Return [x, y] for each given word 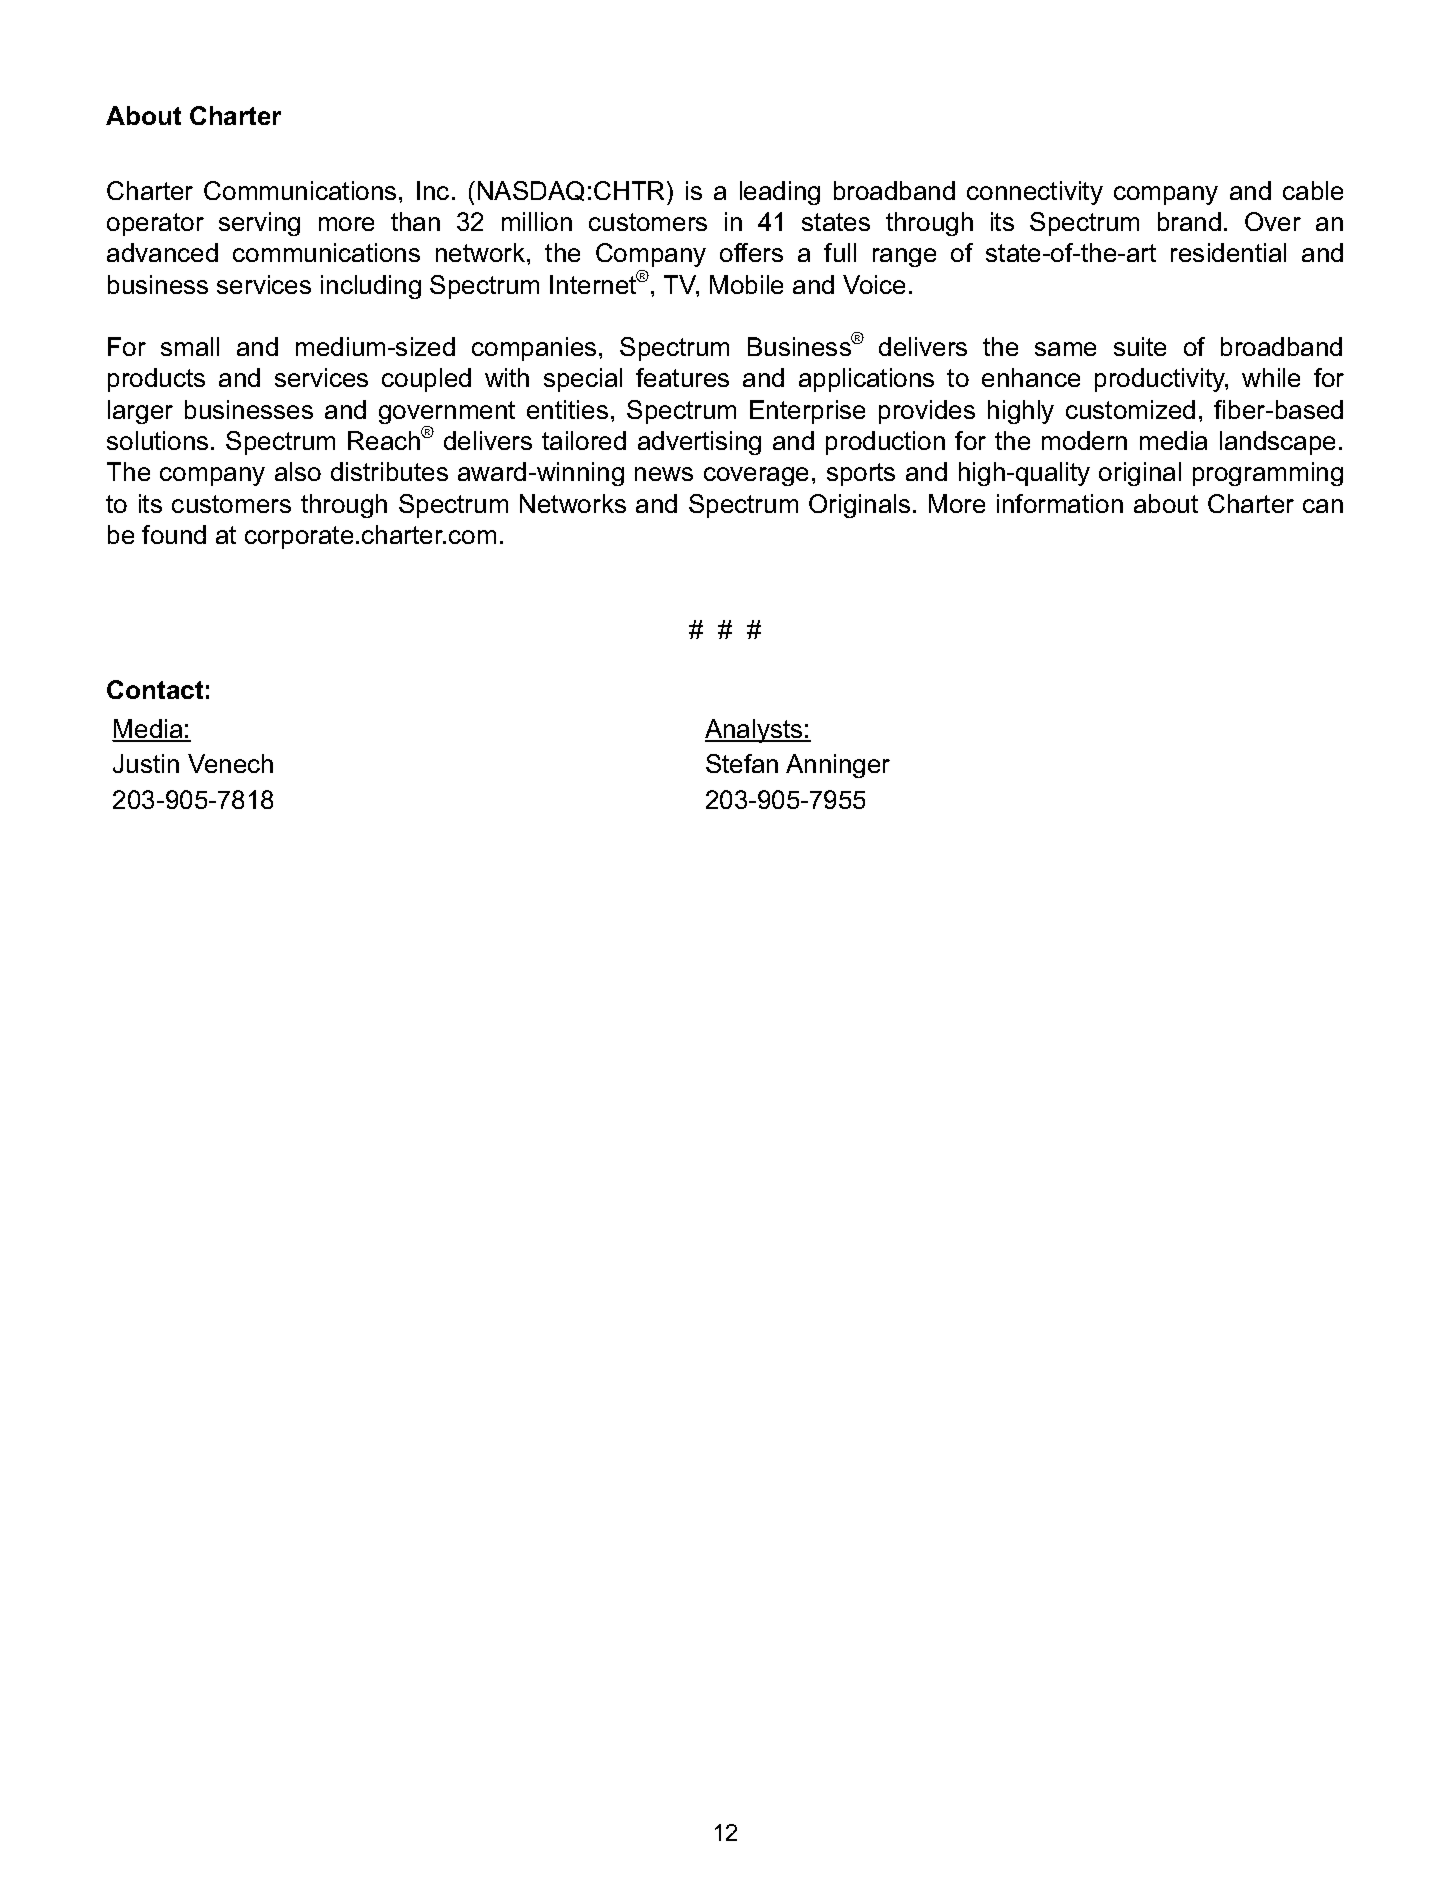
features [682, 377]
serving [259, 224]
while [1271, 377]
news [664, 474]
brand [1189, 221]
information [1060, 503]
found [174, 534]
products [156, 380]
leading [780, 193]
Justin [146, 763]
